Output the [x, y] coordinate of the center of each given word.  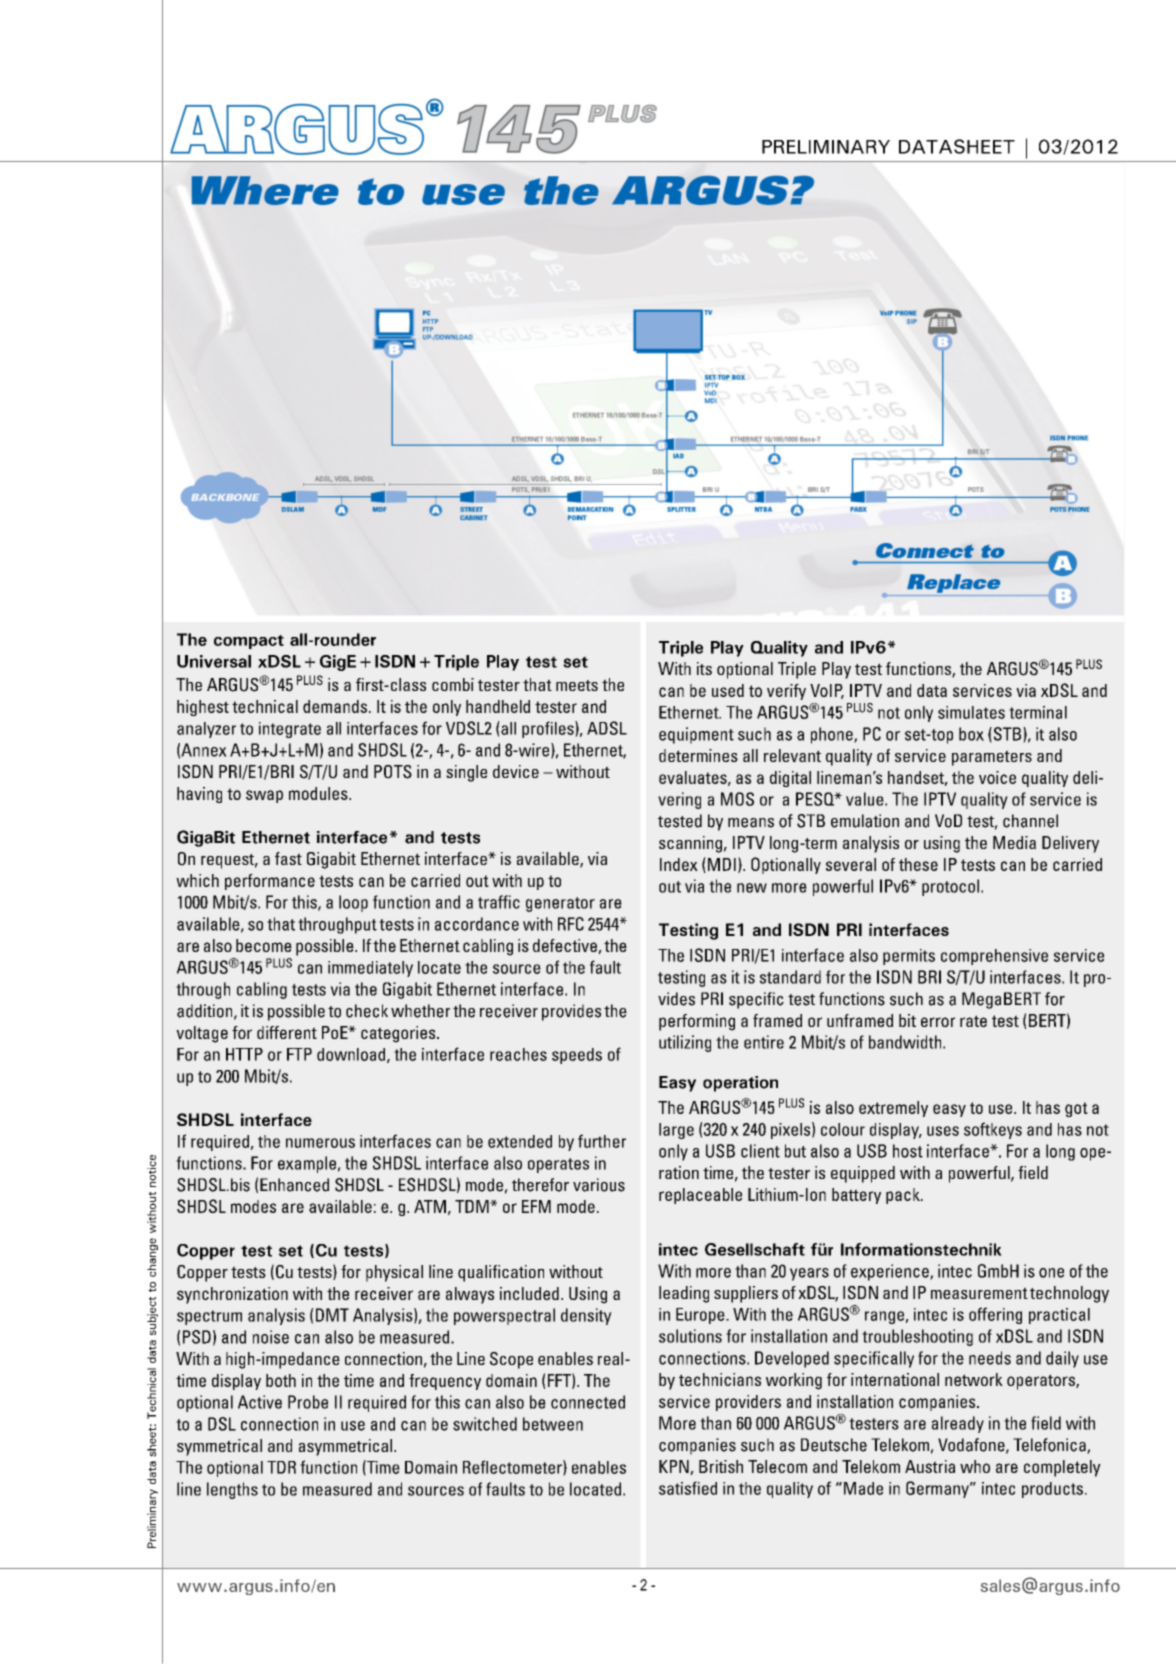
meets [577, 685]
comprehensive [994, 957]
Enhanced [294, 1185]
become [264, 945]
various [599, 1185]
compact [249, 642]
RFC [571, 924]
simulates [971, 712]
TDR [281, 1467]
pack [904, 1196]
